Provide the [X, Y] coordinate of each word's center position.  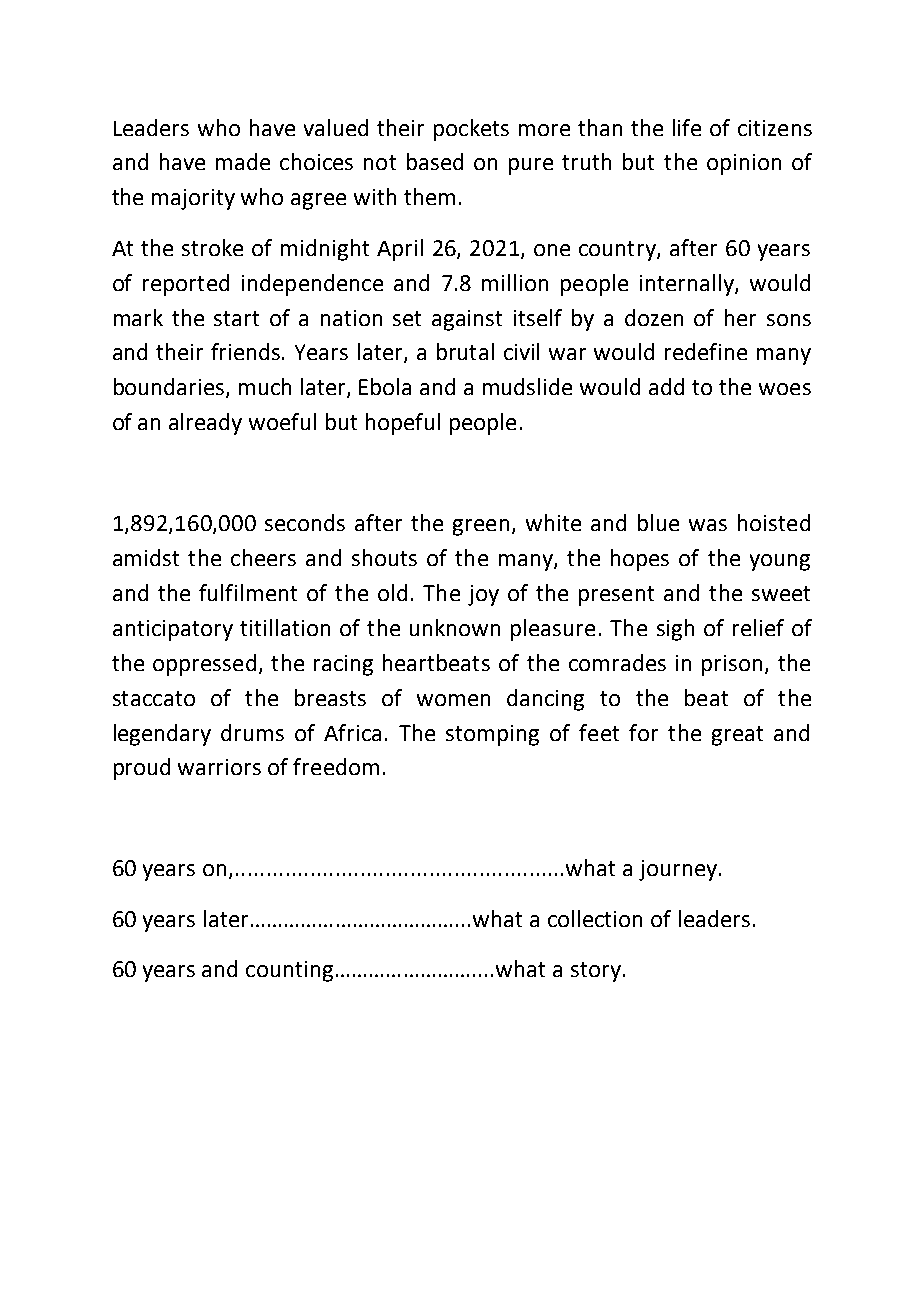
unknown [455, 627]
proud [142, 769]
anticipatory [173, 630]
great [737, 736]
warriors [219, 767]
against [467, 320]
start [236, 318]
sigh [675, 630]
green [481, 527]
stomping [492, 735]
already [205, 424]
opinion [744, 164]
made [243, 161]
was [708, 525]
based [435, 161]
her [740, 317]
